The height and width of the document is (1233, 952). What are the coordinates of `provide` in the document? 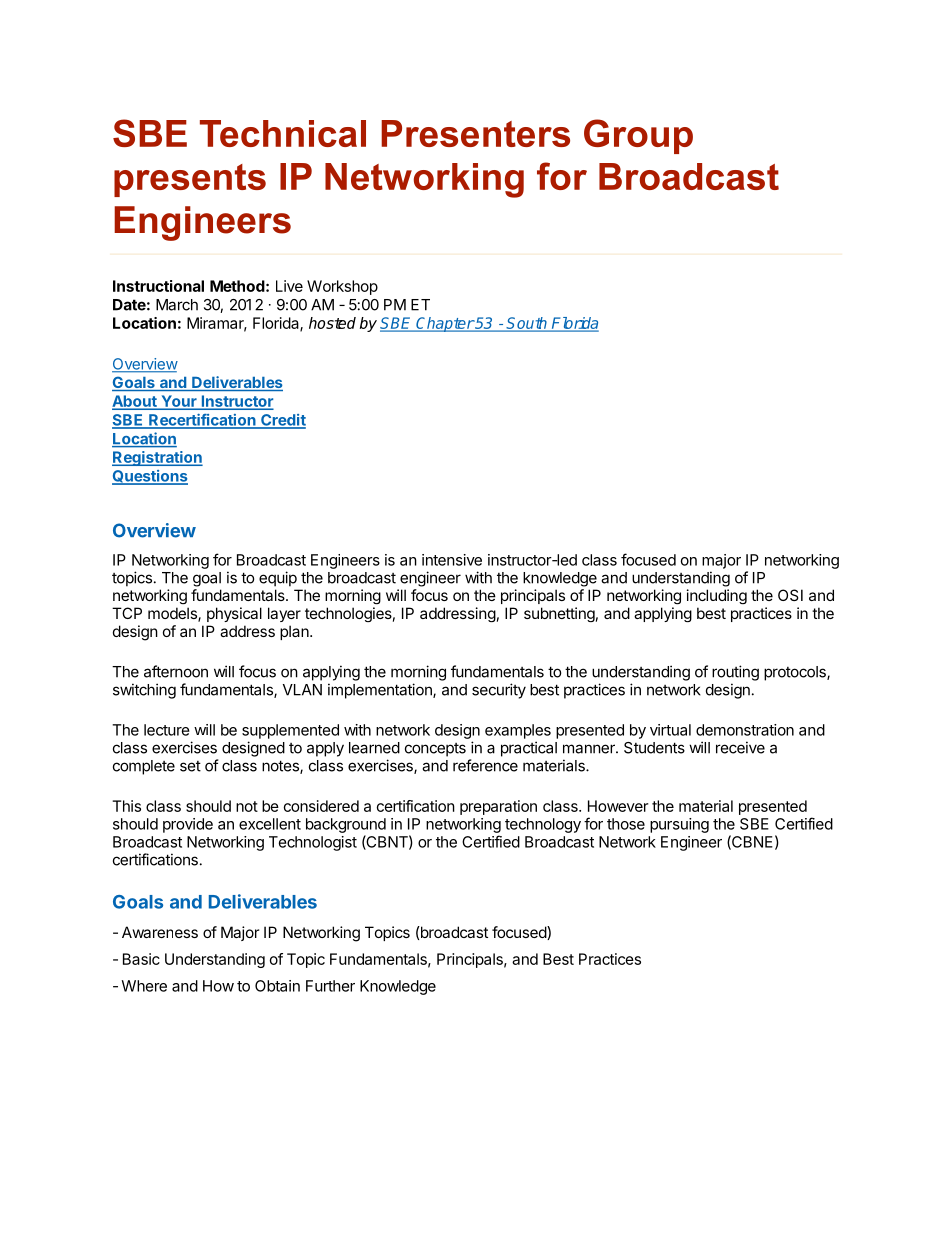 It's located at (188, 825).
